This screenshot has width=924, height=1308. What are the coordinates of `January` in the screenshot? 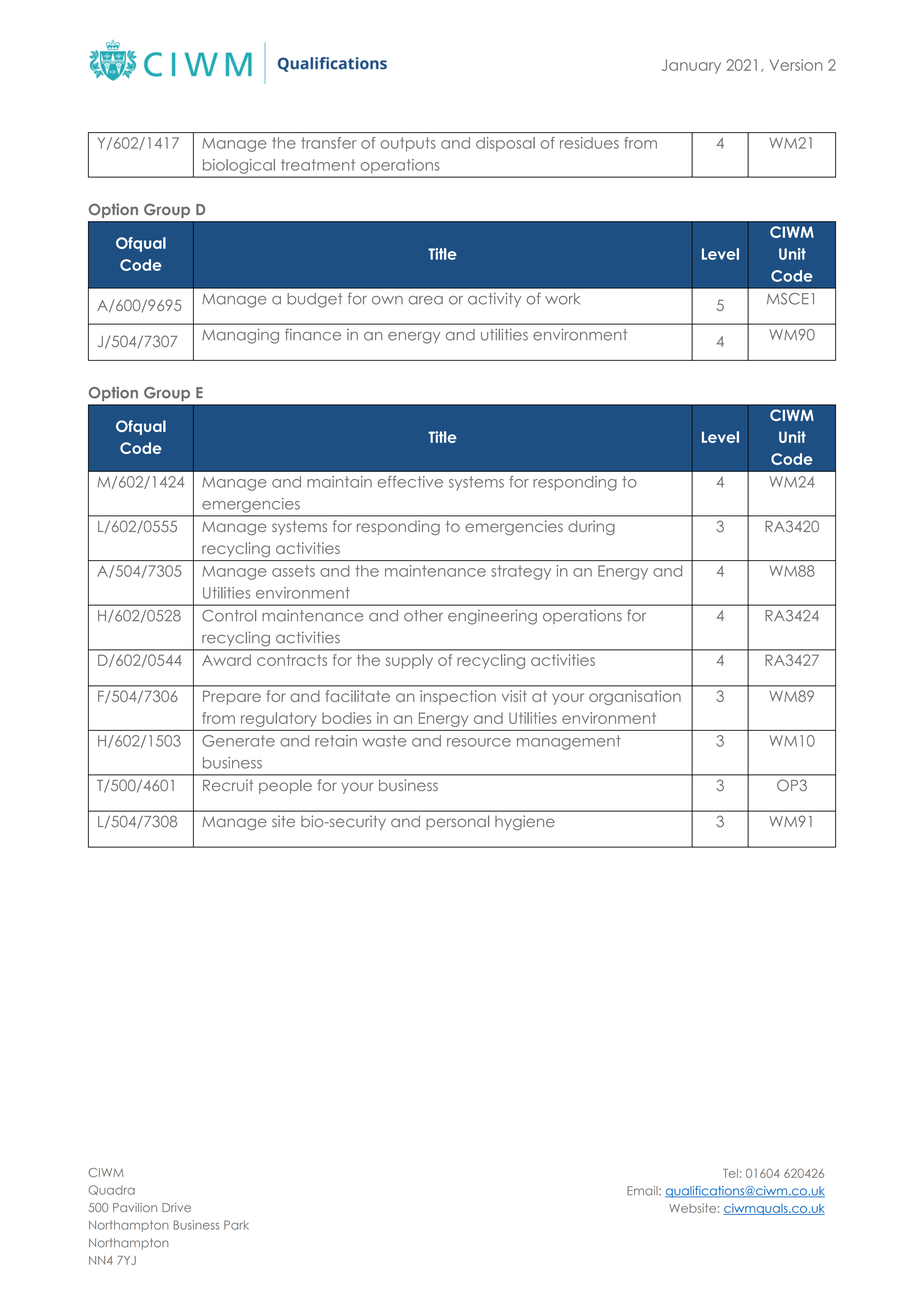 It's located at (691, 66).
